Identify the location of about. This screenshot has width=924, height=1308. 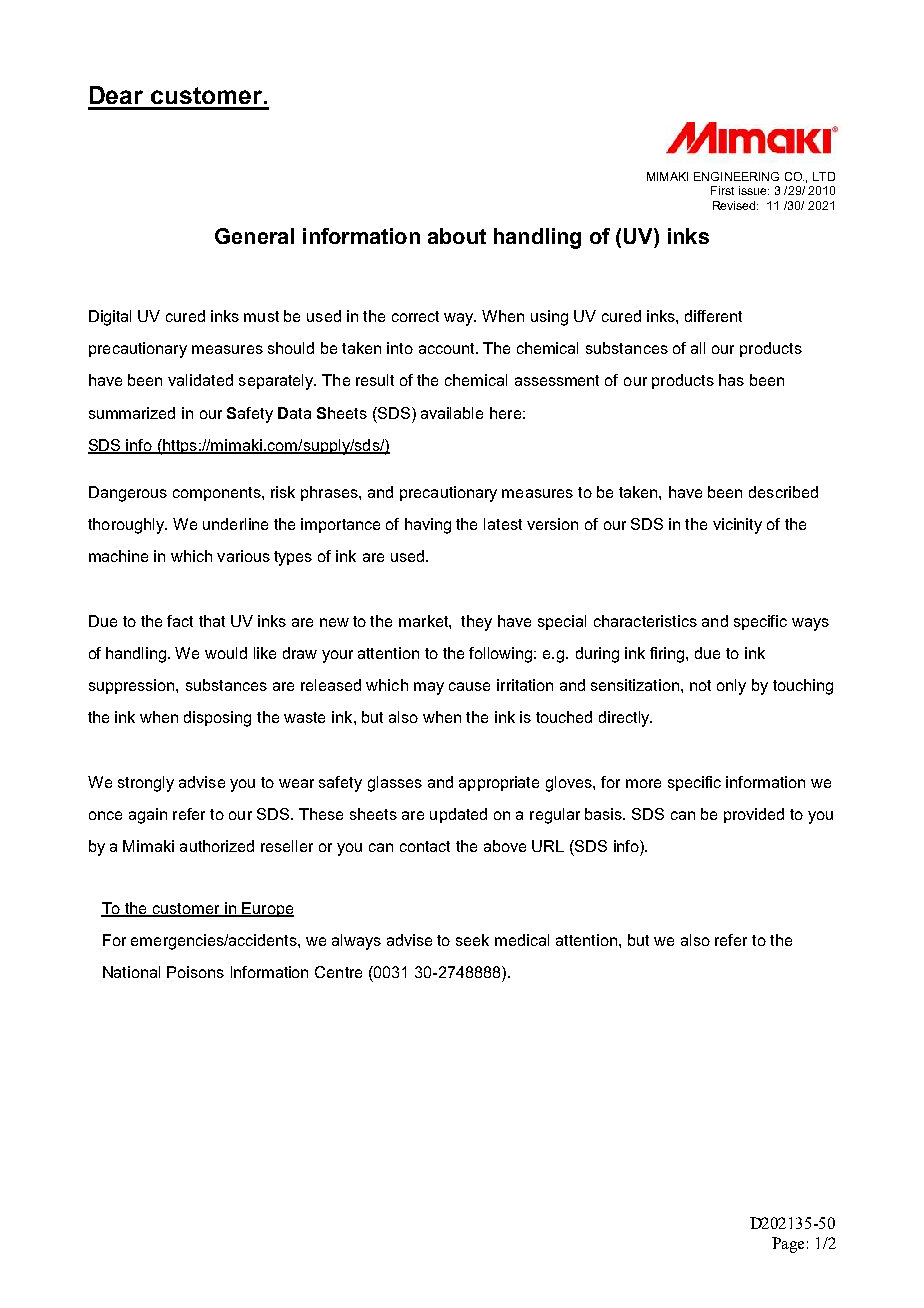
(457, 236).
